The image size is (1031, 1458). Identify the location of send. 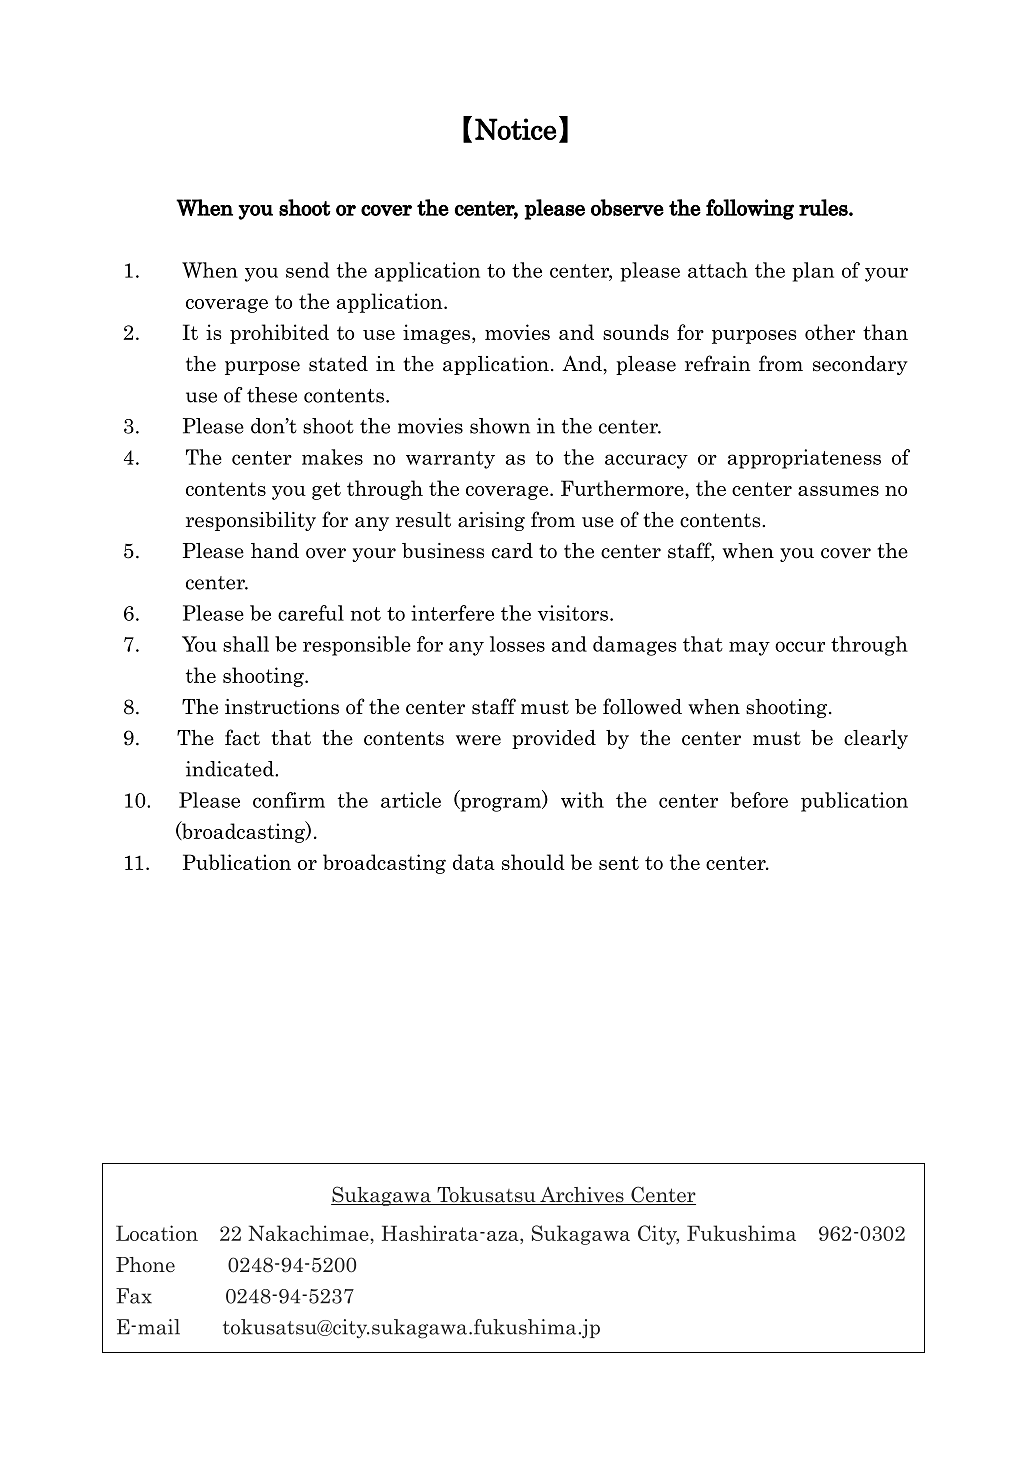
(307, 270).
